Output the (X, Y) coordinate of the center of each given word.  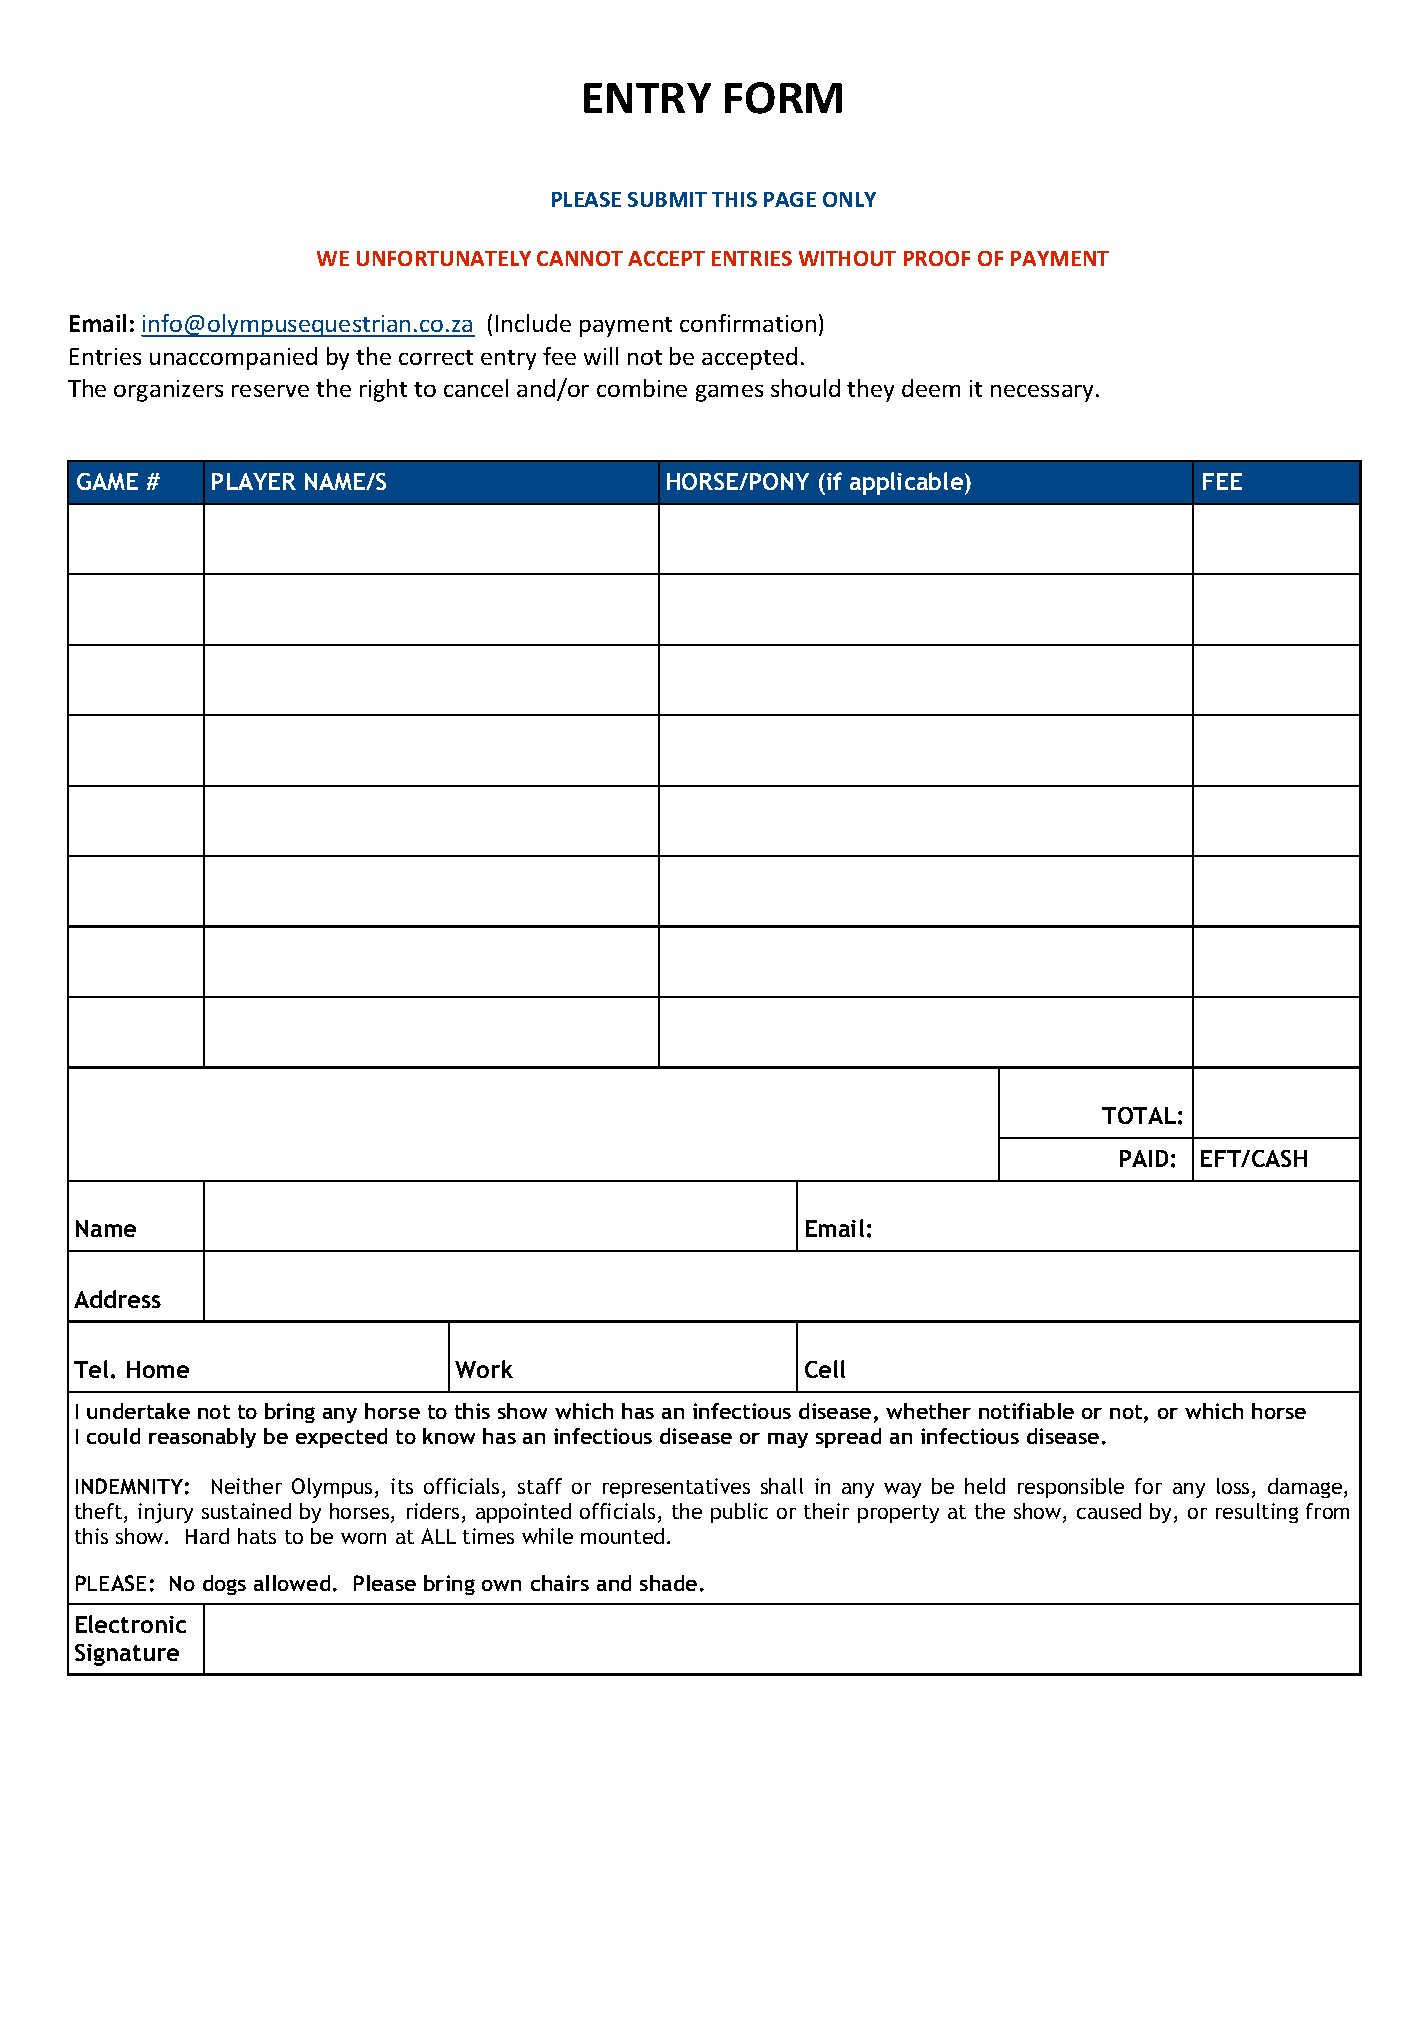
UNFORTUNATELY (444, 258)
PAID (1144, 1158)
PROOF (937, 258)
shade (668, 1583)
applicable (908, 483)
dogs (224, 1585)
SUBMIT (667, 199)
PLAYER (254, 481)
